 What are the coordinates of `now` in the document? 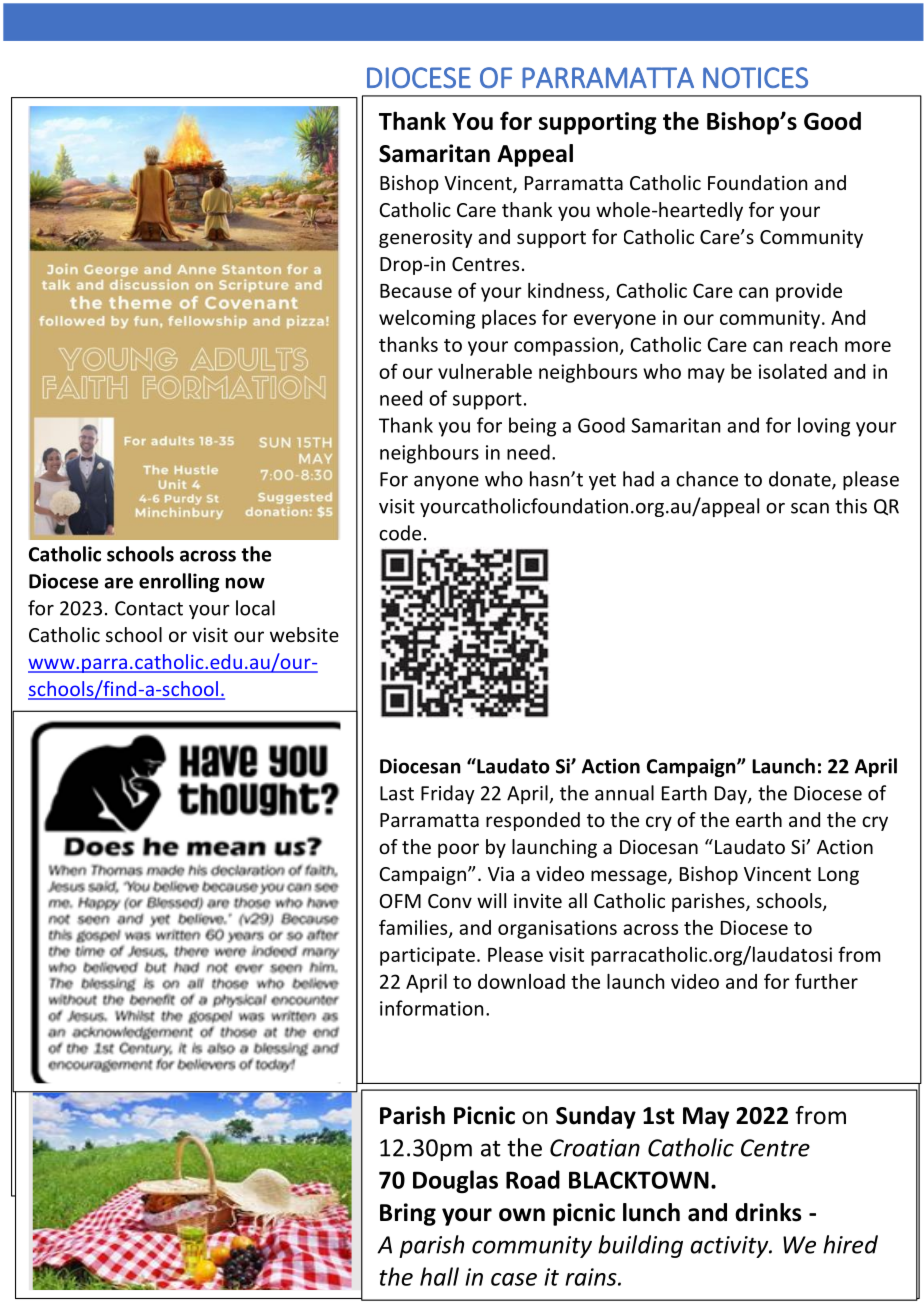 It's located at (245, 583).
